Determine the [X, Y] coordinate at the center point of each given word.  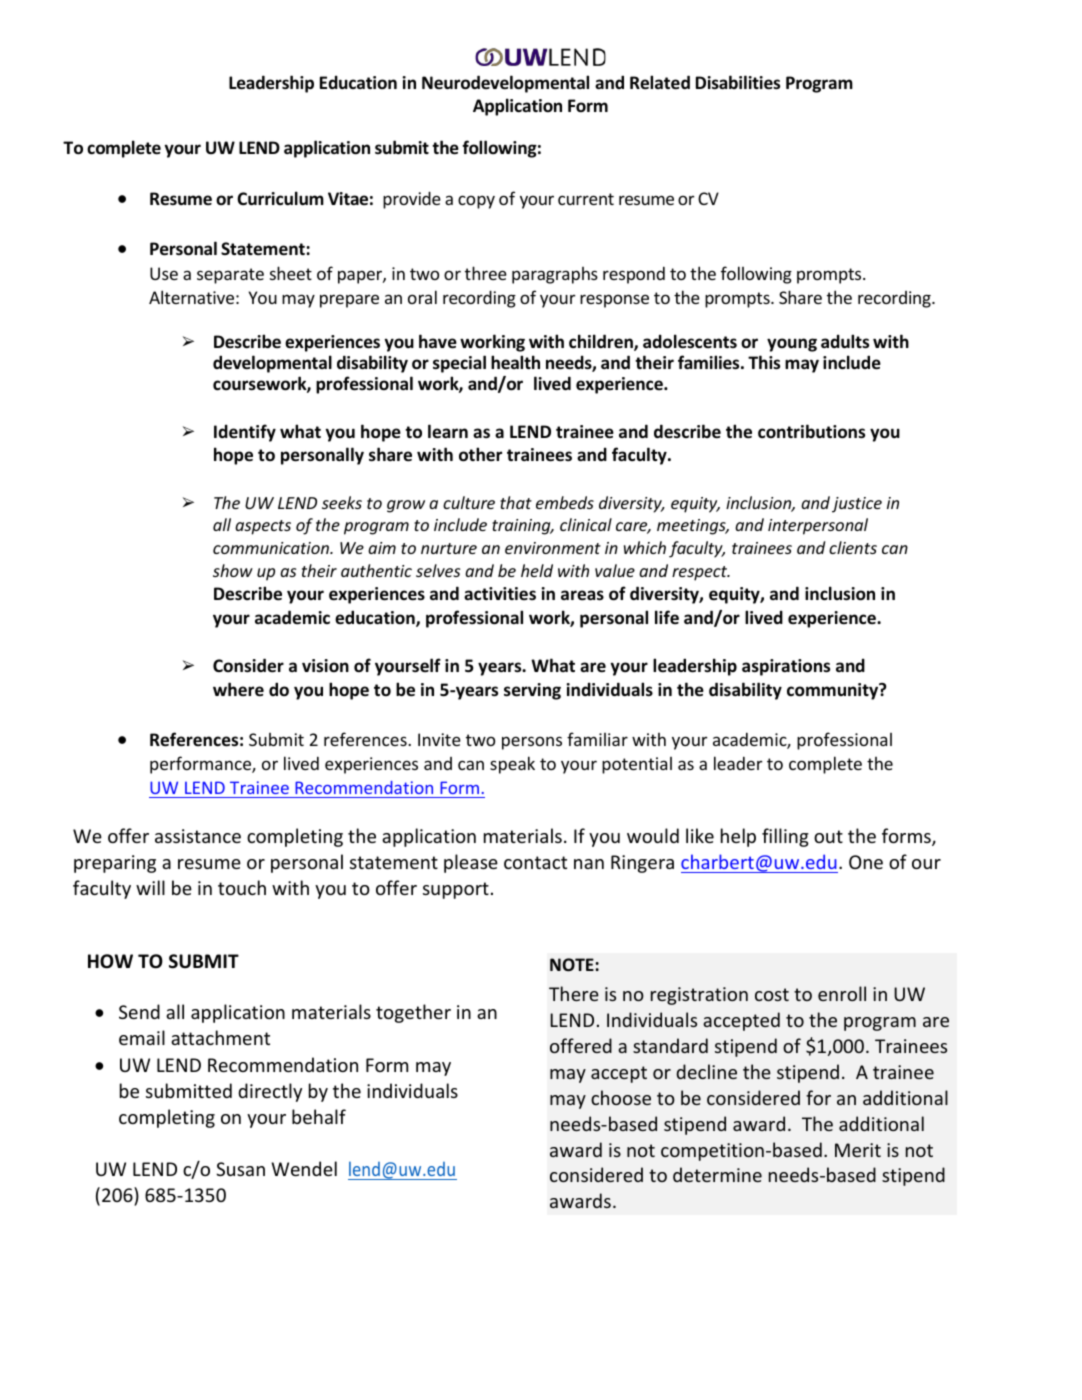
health [515, 362]
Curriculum [280, 198]
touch [242, 887]
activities [500, 594]
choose [621, 1097]
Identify [245, 433]
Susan [240, 1169]
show [233, 570]
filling [785, 837]
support [456, 890]
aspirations [786, 667]
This [764, 362]
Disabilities [738, 82]
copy [476, 202]
